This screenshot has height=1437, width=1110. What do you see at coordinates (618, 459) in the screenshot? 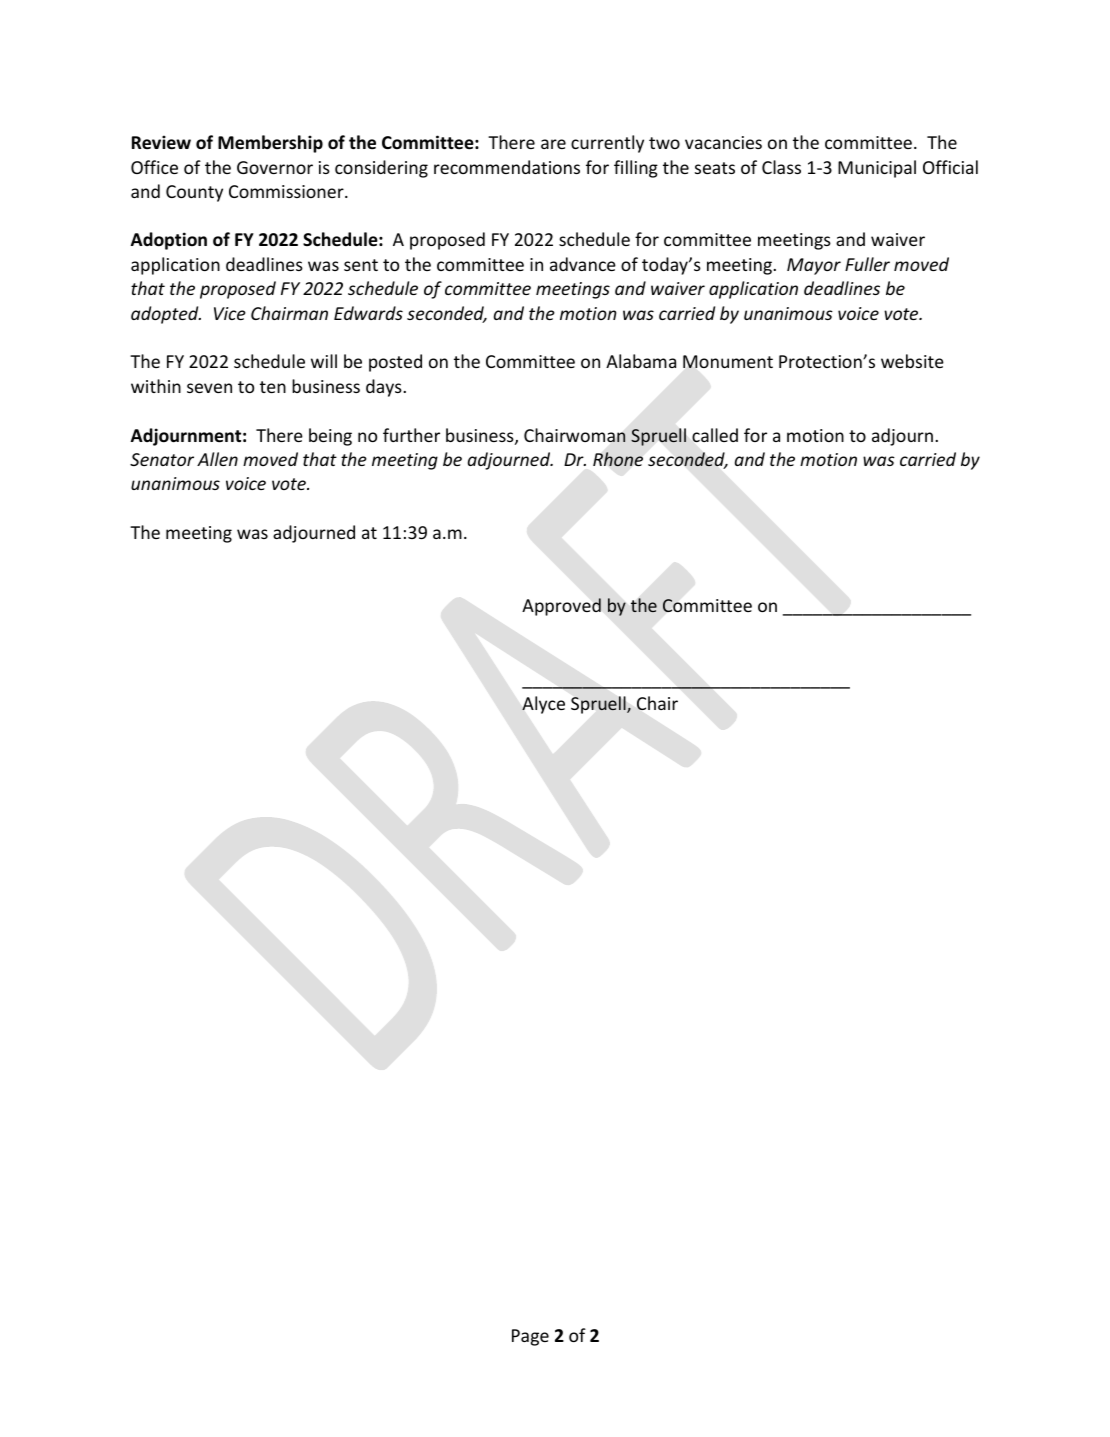
I see `Rhone` at bounding box center [618, 459].
